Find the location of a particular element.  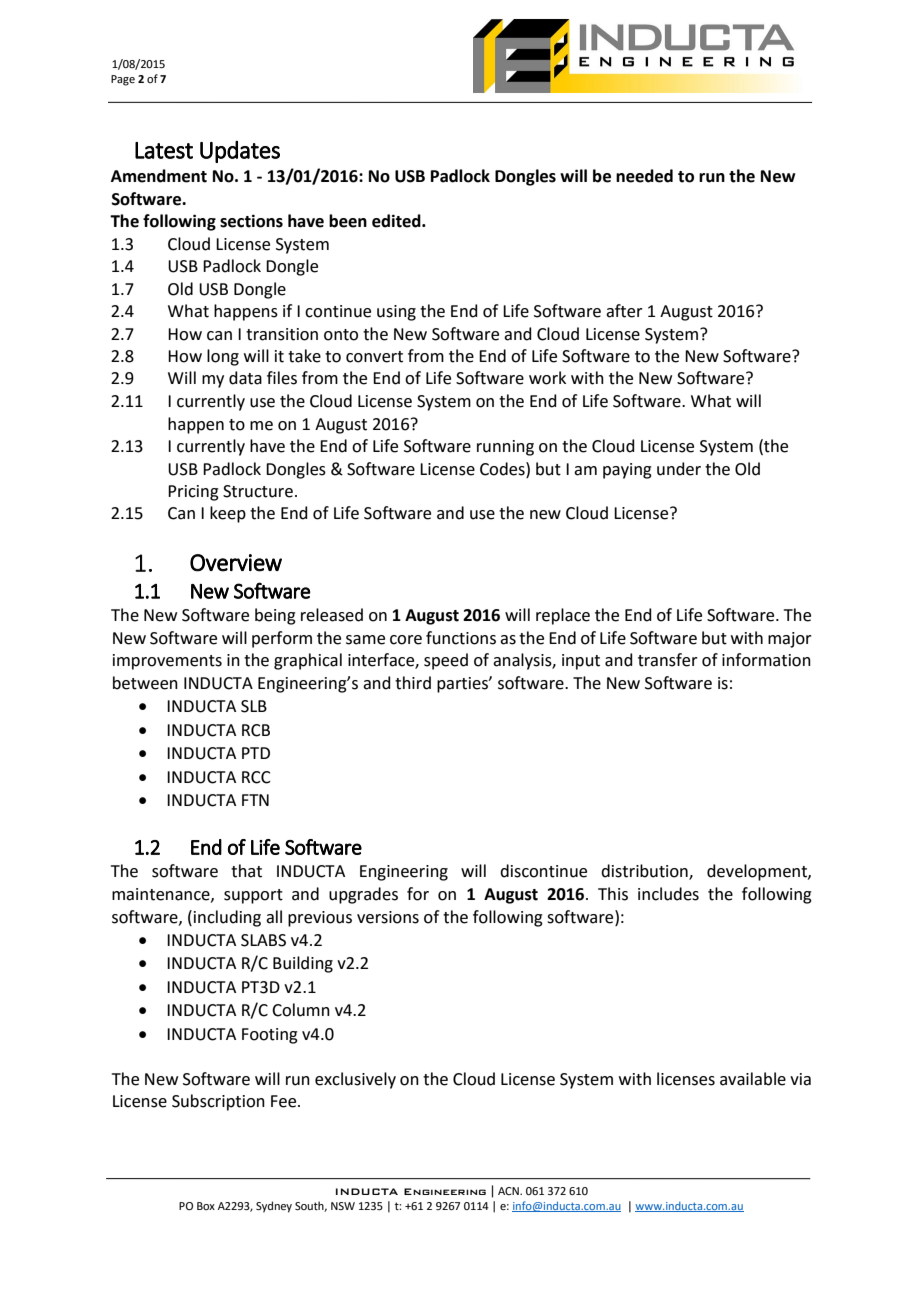

transfer is located at coordinates (668, 660).
